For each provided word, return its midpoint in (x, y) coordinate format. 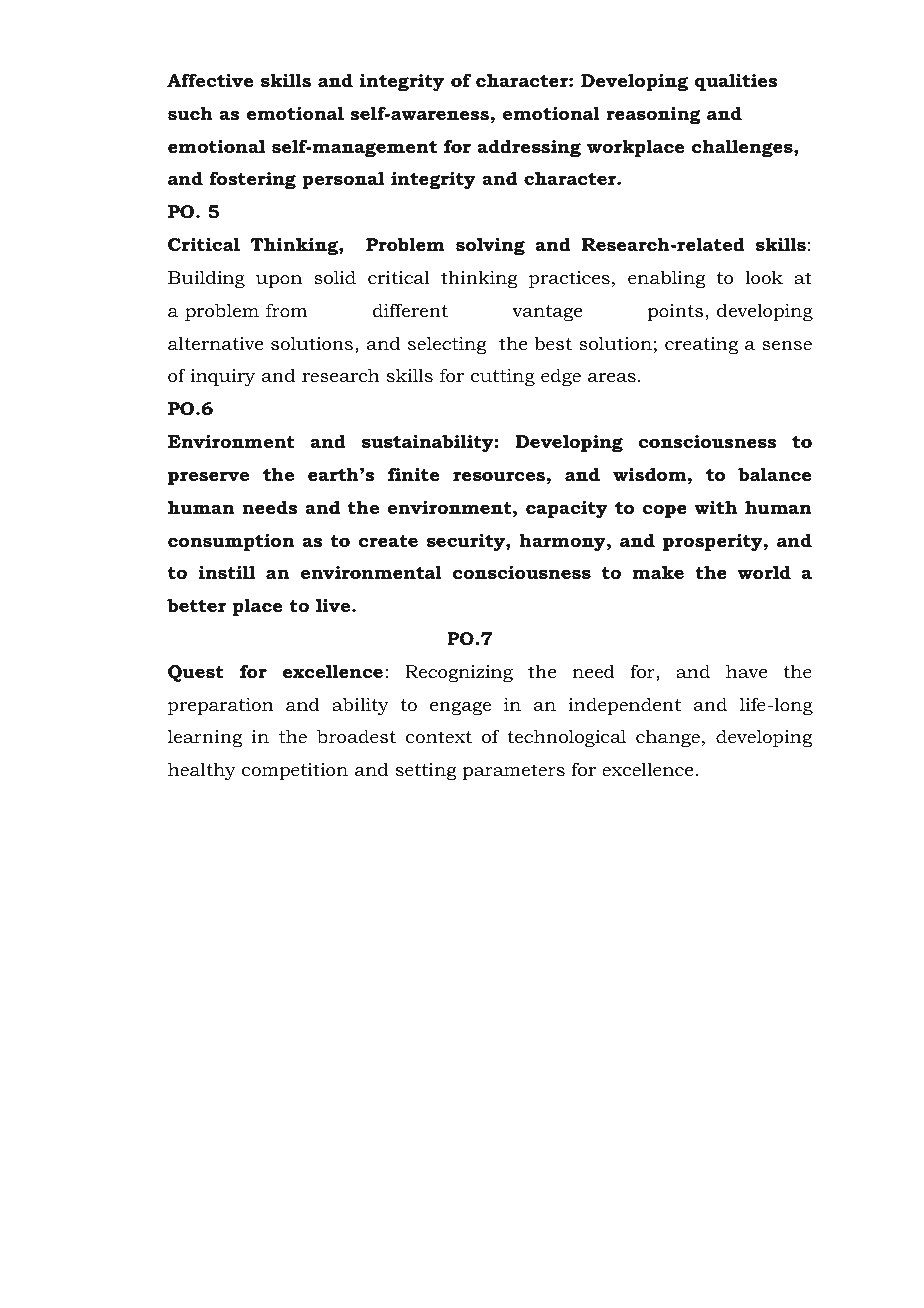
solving (490, 246)
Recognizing (459, 673)
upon (278, 281)
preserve (208, 478)
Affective (210, 80)
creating (701, 345)
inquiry (222, 377)
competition (295, 771)
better (196, 605)
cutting (502, 377)
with (715, 507)
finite (414, 474)
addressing (529, 148)
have (746, 671)
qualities (736, 82)
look (764, 277)
